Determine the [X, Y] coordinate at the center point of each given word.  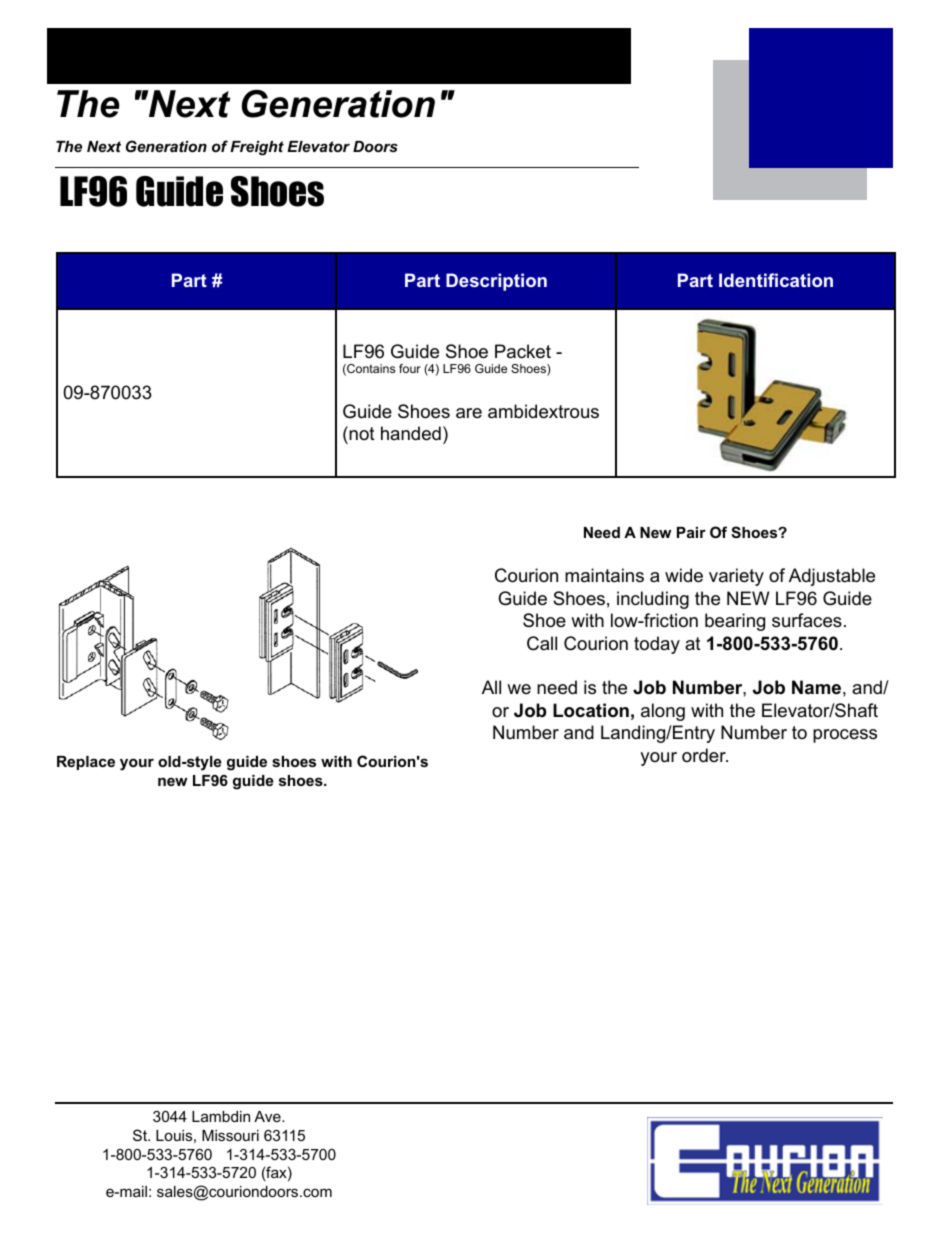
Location [591, 710]
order [705, 755]
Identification [776, 280]
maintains [604, 575]
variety [736, 577]
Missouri [230, 1135]
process [845, 736]
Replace [86, 763]
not [361, 435]
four [410, 368]
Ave [268, 1116]
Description [496, 282]
